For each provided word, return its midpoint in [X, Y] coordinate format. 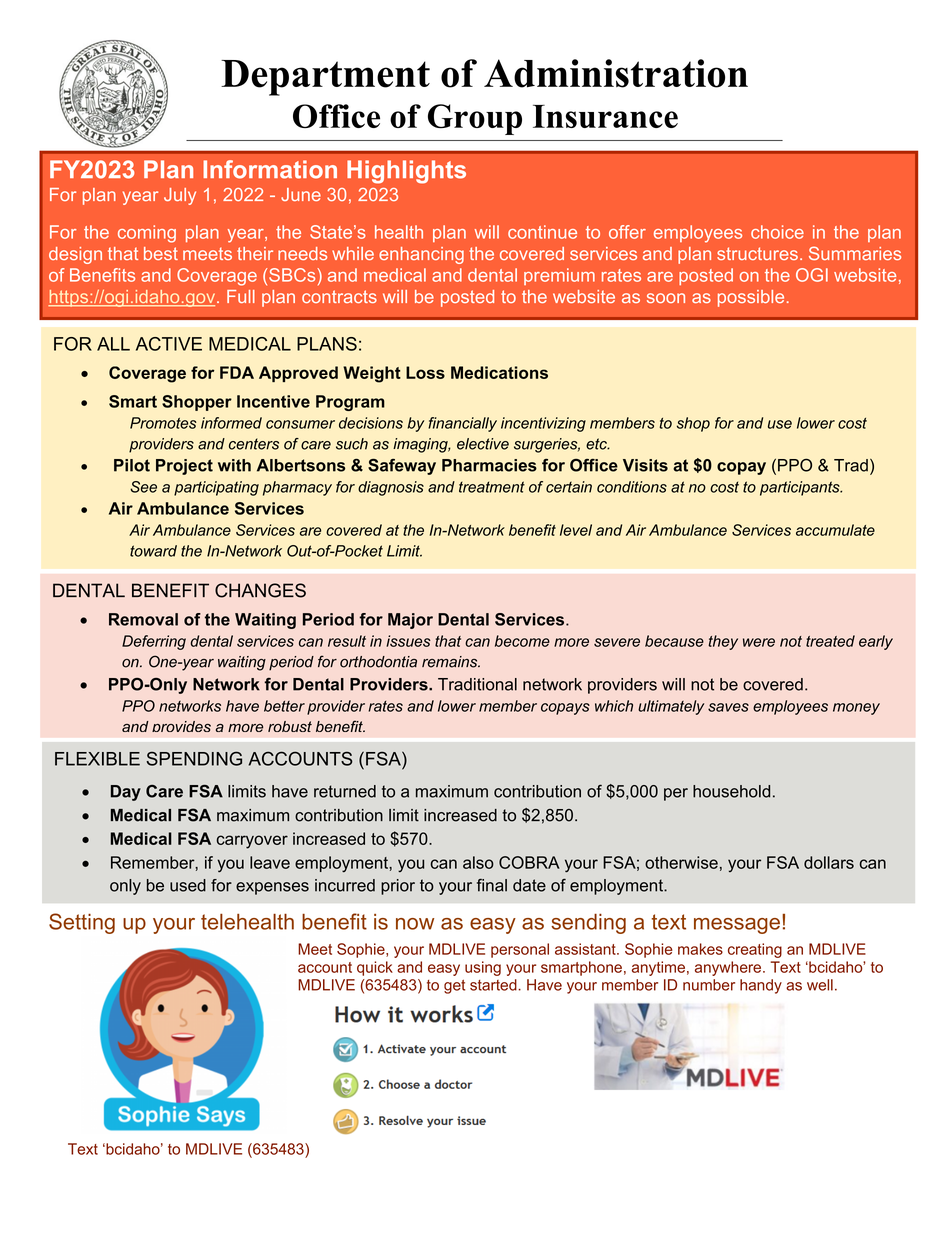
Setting [82, 923]
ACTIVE [169, 344]
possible [751, 298]
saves [728, 707]
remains [451, 662]
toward [153, 551]
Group [475, 119]
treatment [492, 487]
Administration [616, 73]
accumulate [835, 530]
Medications [499, 372]
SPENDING [194, 758]
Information [270, 169]
